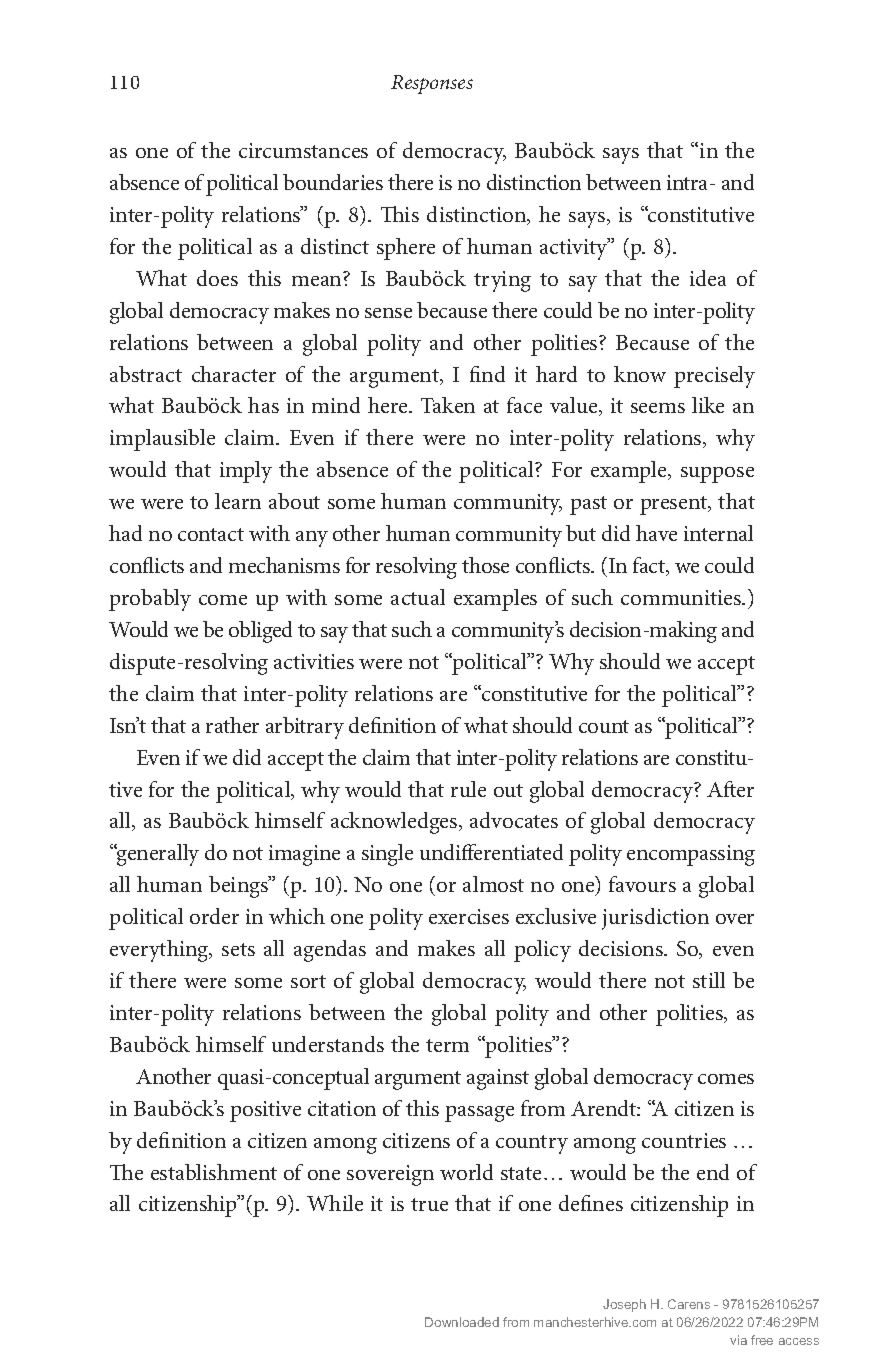 The image size is (876, 1372). Describe the element at coordinates (214, 1172) in the screenshot. I see `establishment` at that location.
